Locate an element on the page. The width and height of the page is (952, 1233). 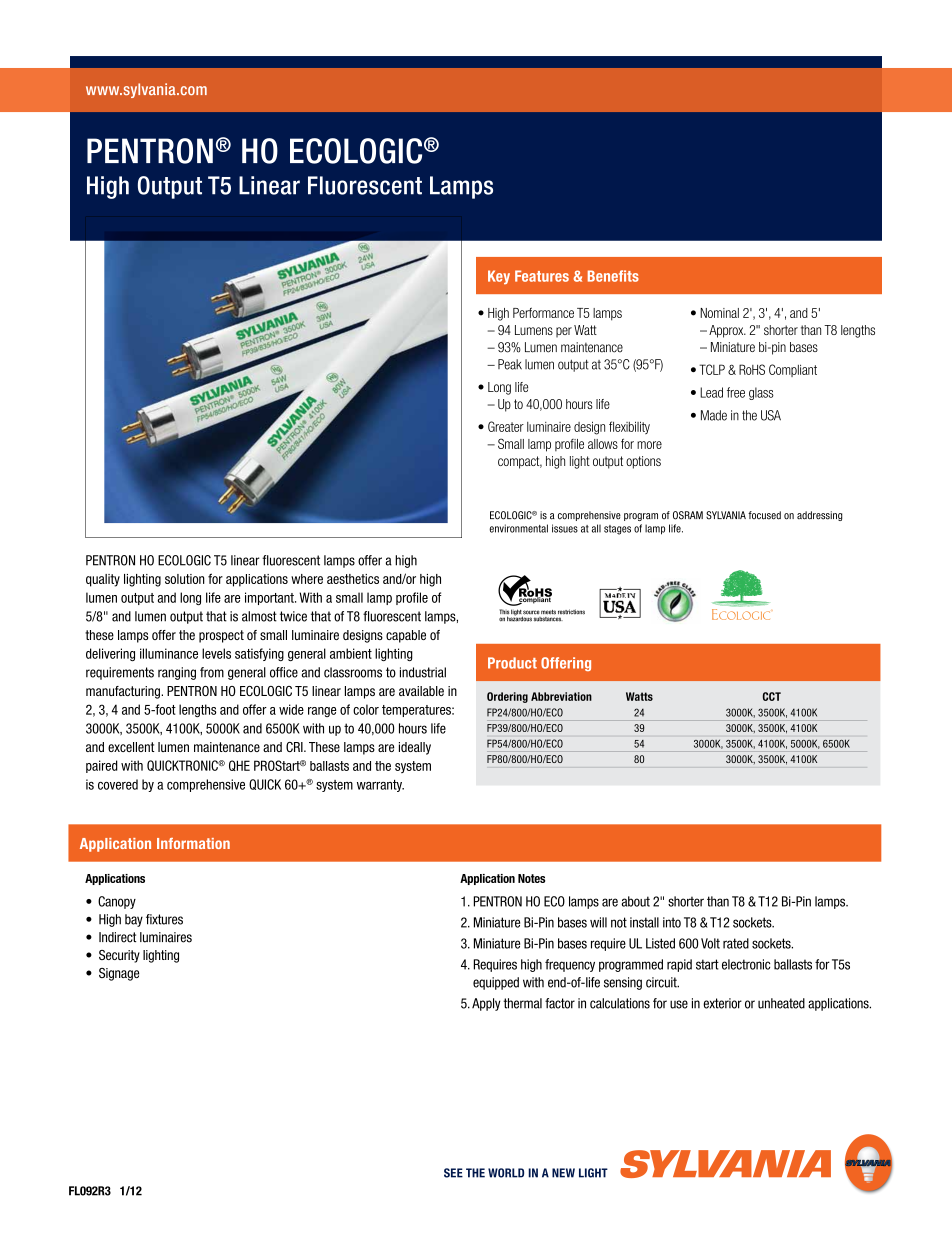
equipped is located at coordinates (496, 983).
